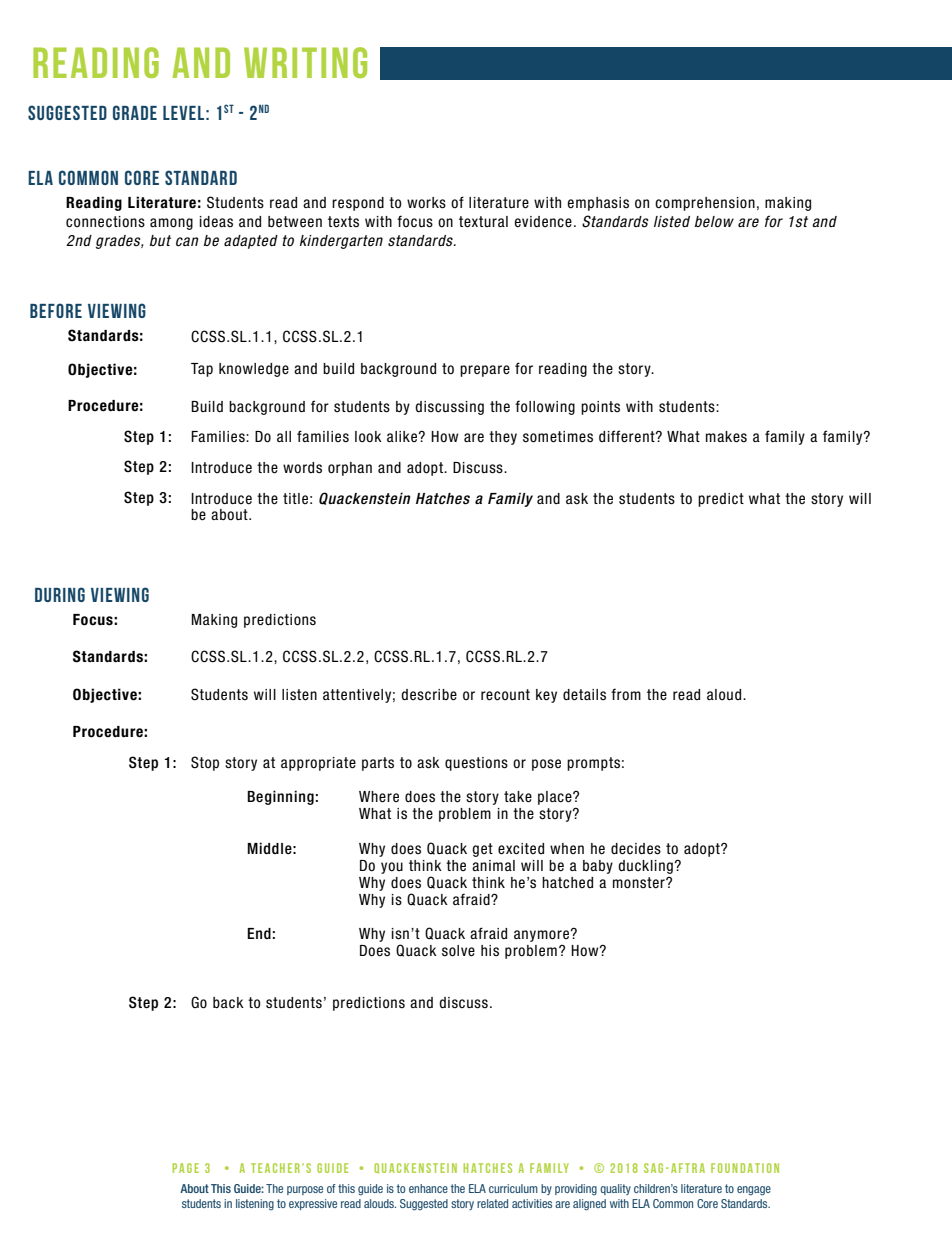 The image size is (952, 1233). What do you see at coordinates (626, 694) in the page?
I see `from` at bounding box center [626, 694].
